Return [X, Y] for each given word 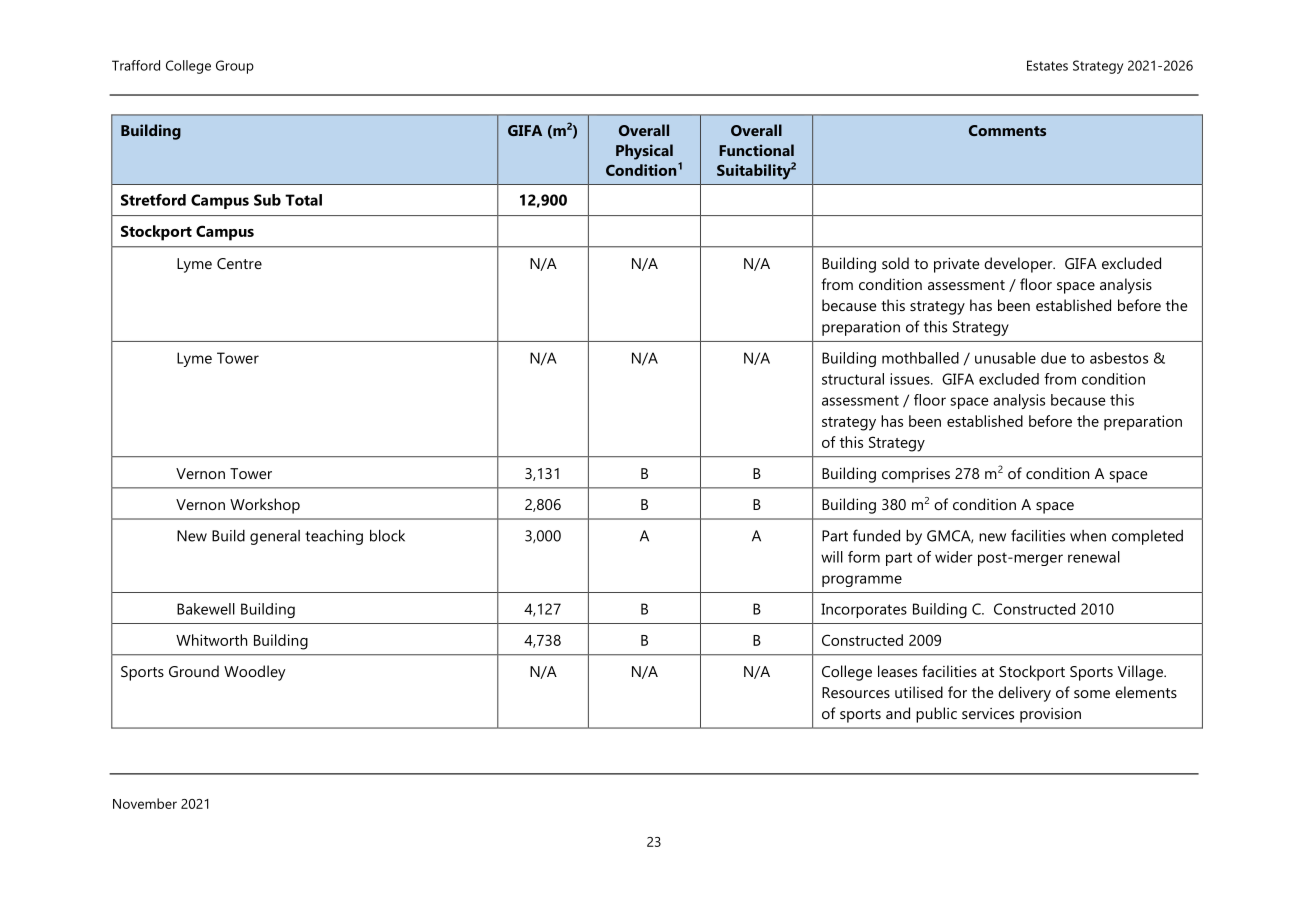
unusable [1005, 358]
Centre [239, 263]
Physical [644, 152]
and [898, 713]
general [275, 537]
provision [1050, 715]
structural [853, 379]
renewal [1094, 557]
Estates [1047, 65]
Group [235, 67]
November [145, 803]
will [832, 557]
